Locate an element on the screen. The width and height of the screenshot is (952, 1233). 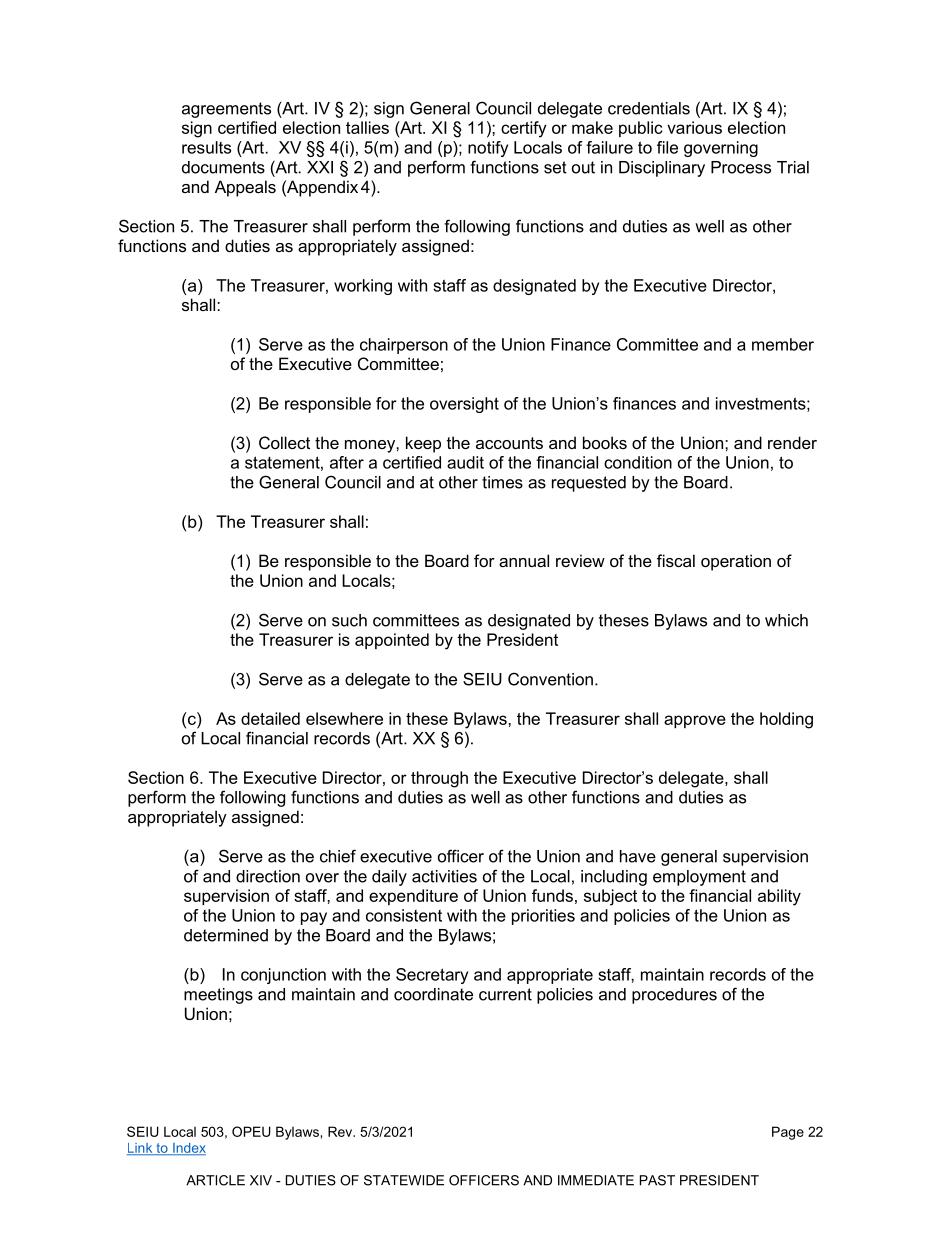
procedures is located at coordinates (674, 996).
